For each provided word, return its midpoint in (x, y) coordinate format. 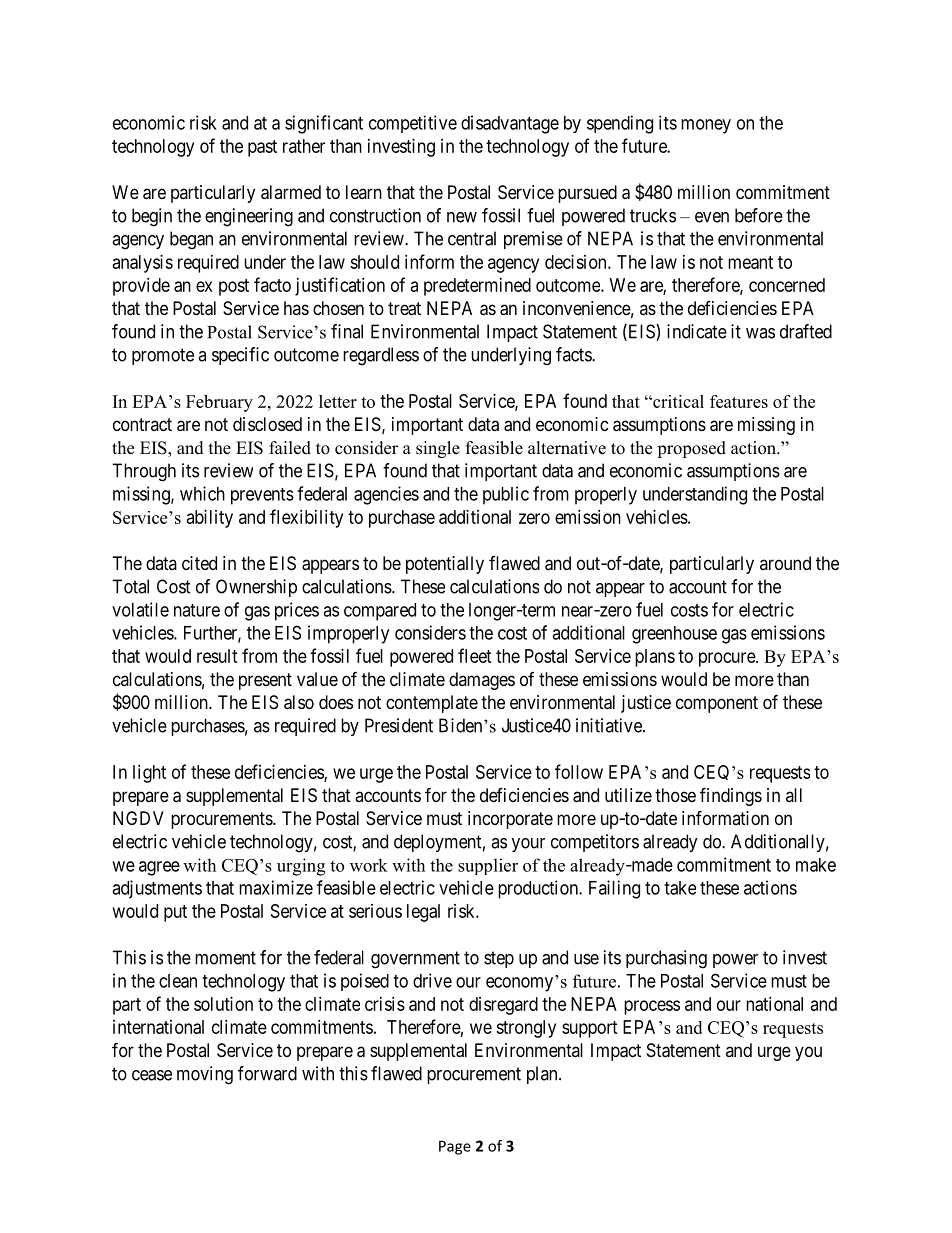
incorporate (510, 820)
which (202, 493)
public (506, 495)
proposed (691, 449)
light (149, 774)
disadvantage (510, 124)
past (262, 148)
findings (731, 796)
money (706, 126)
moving (205, 1075)
